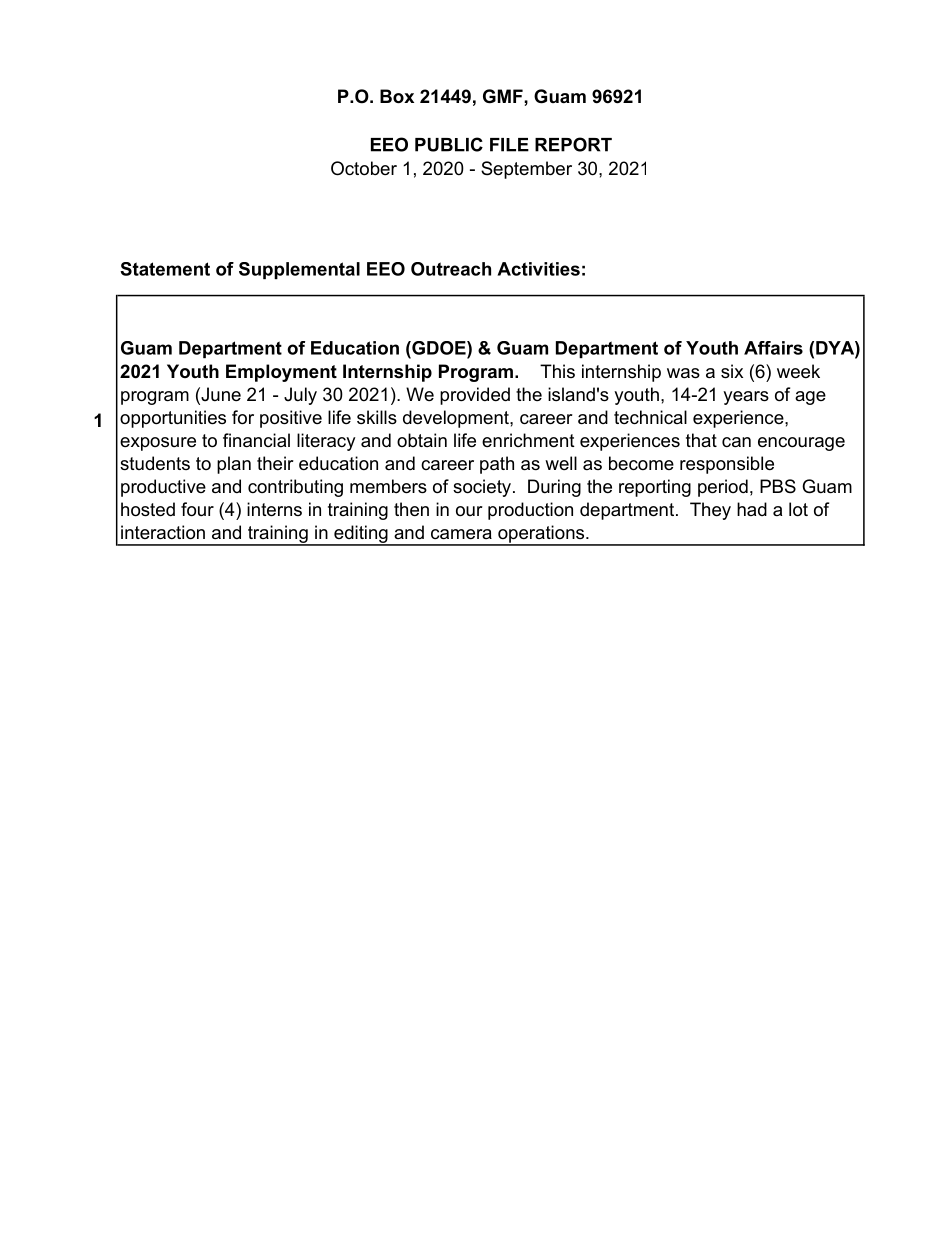  Describe the element at coordinates (165, 269) in the document. I see `Statement` at that location.
